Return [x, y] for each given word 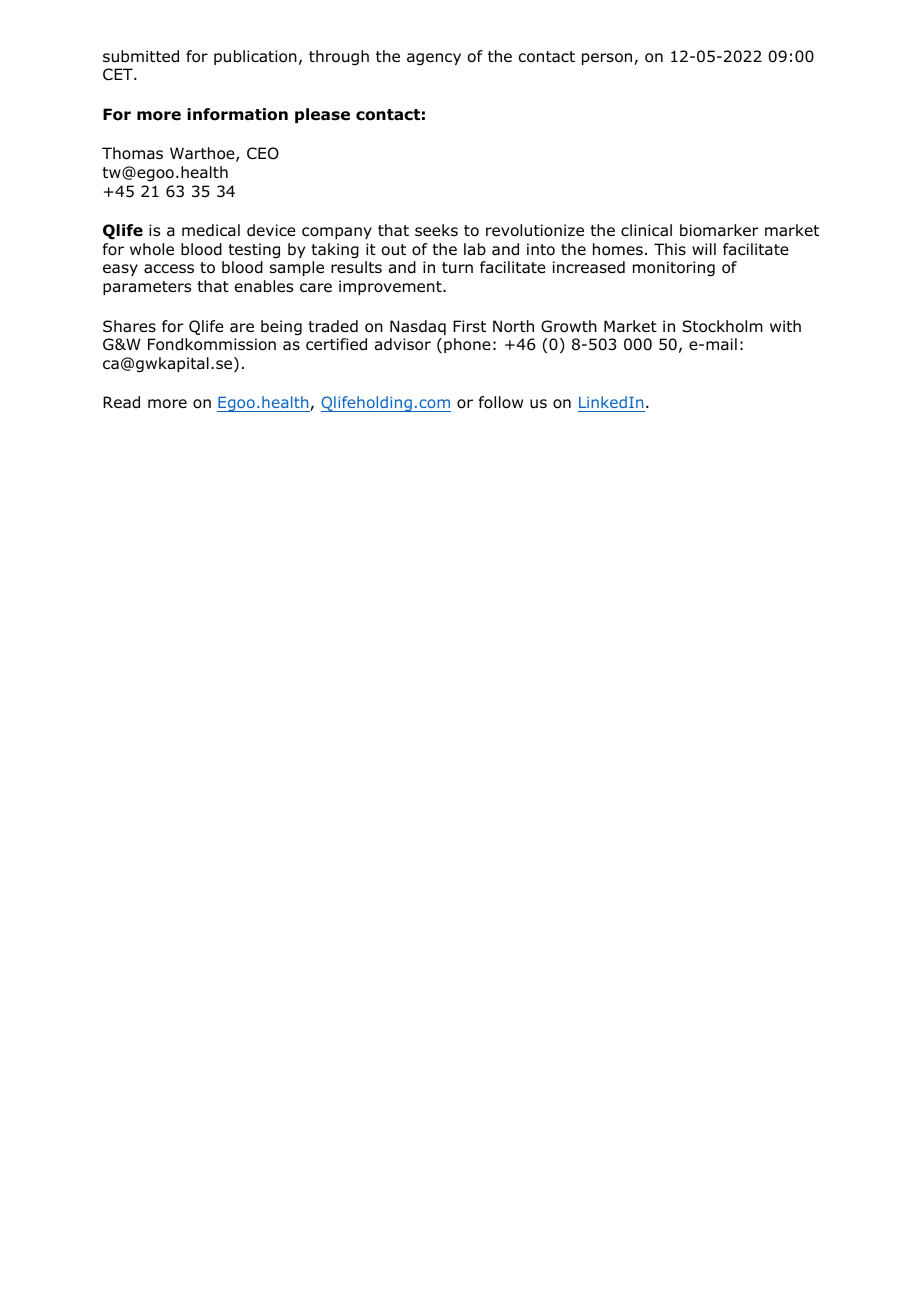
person [607, 59]
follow [501, 402]
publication [255, 57]
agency [434, 59]
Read [121, 402]
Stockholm [722, 326]
